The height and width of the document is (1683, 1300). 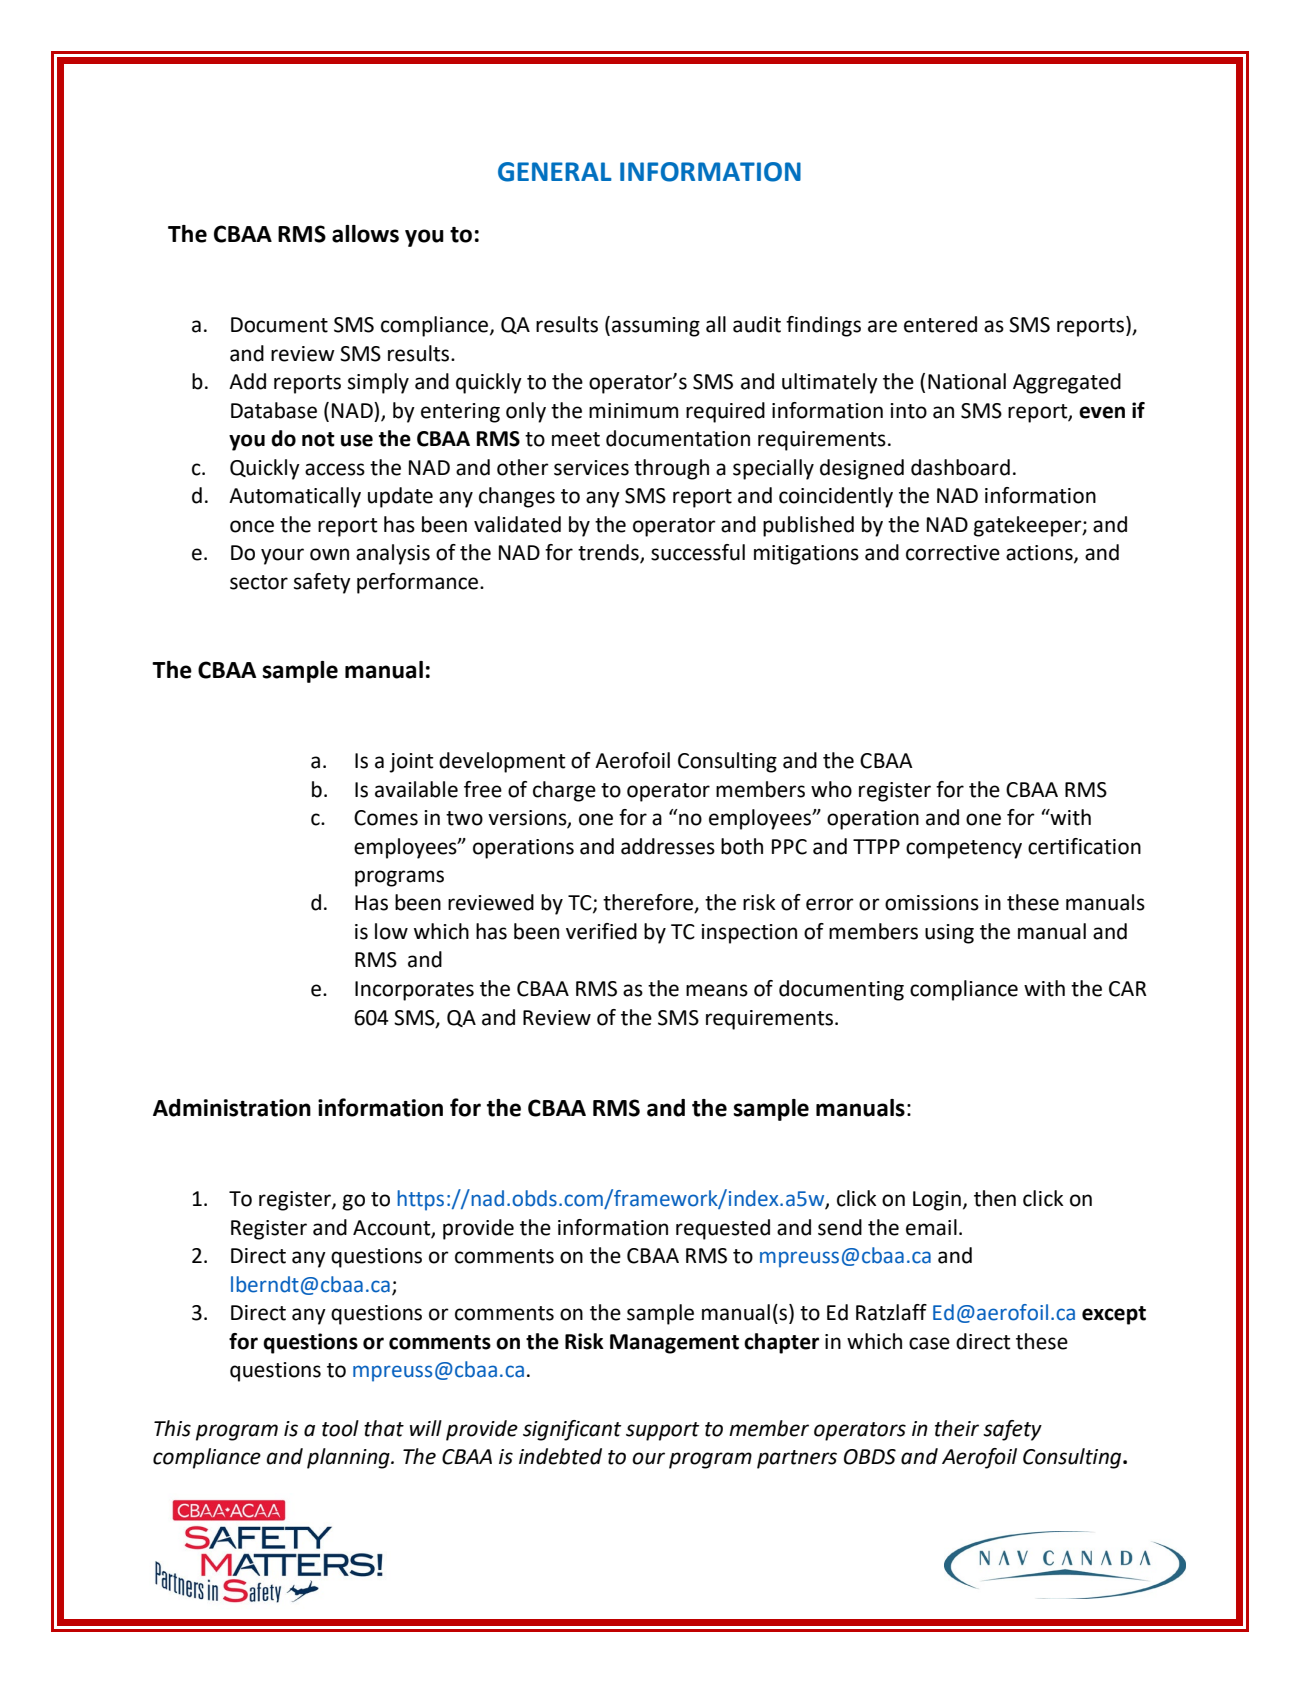 I want to click on allows, so click(x=365, y=234).
